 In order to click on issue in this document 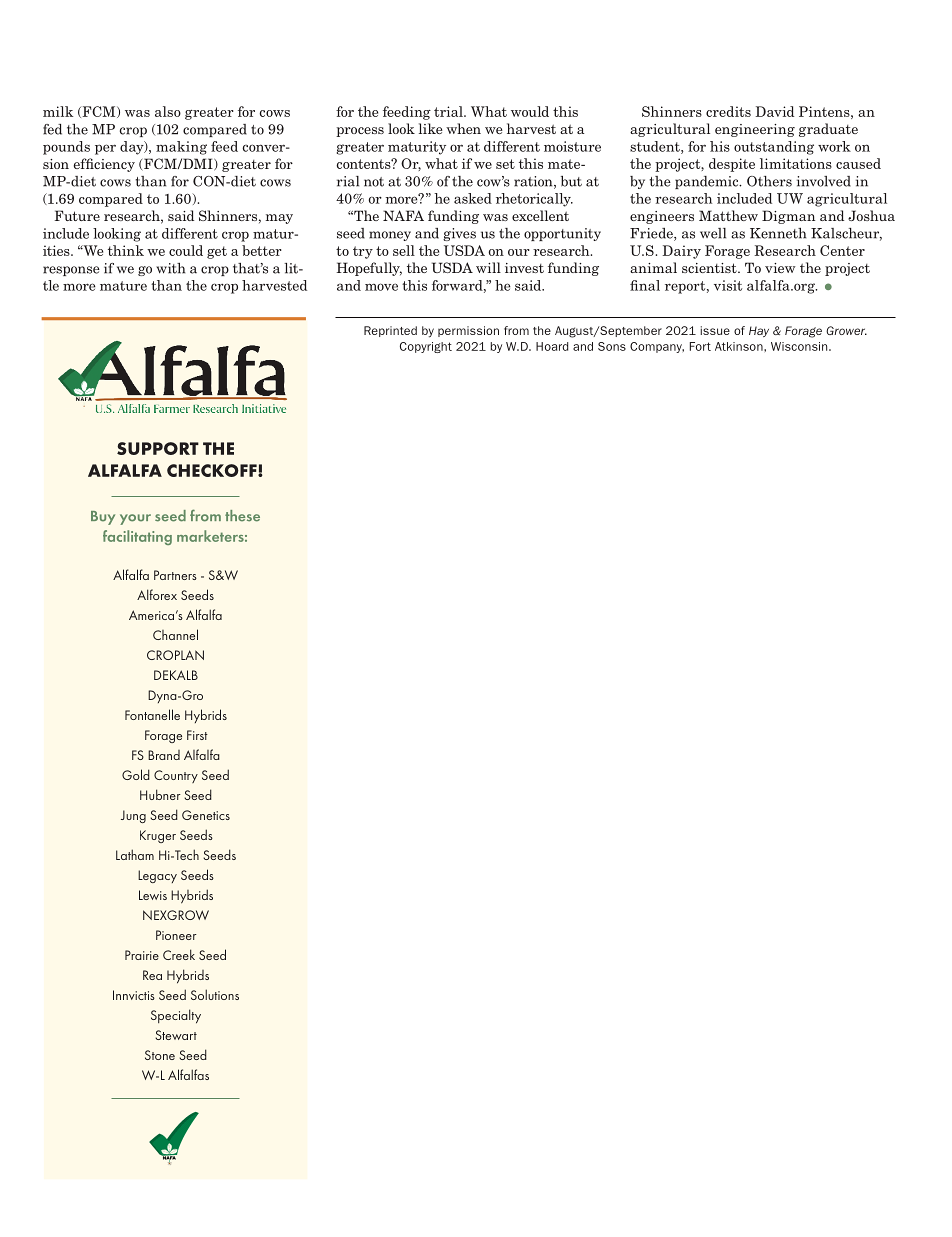, I will do `click(715, 330)`.
